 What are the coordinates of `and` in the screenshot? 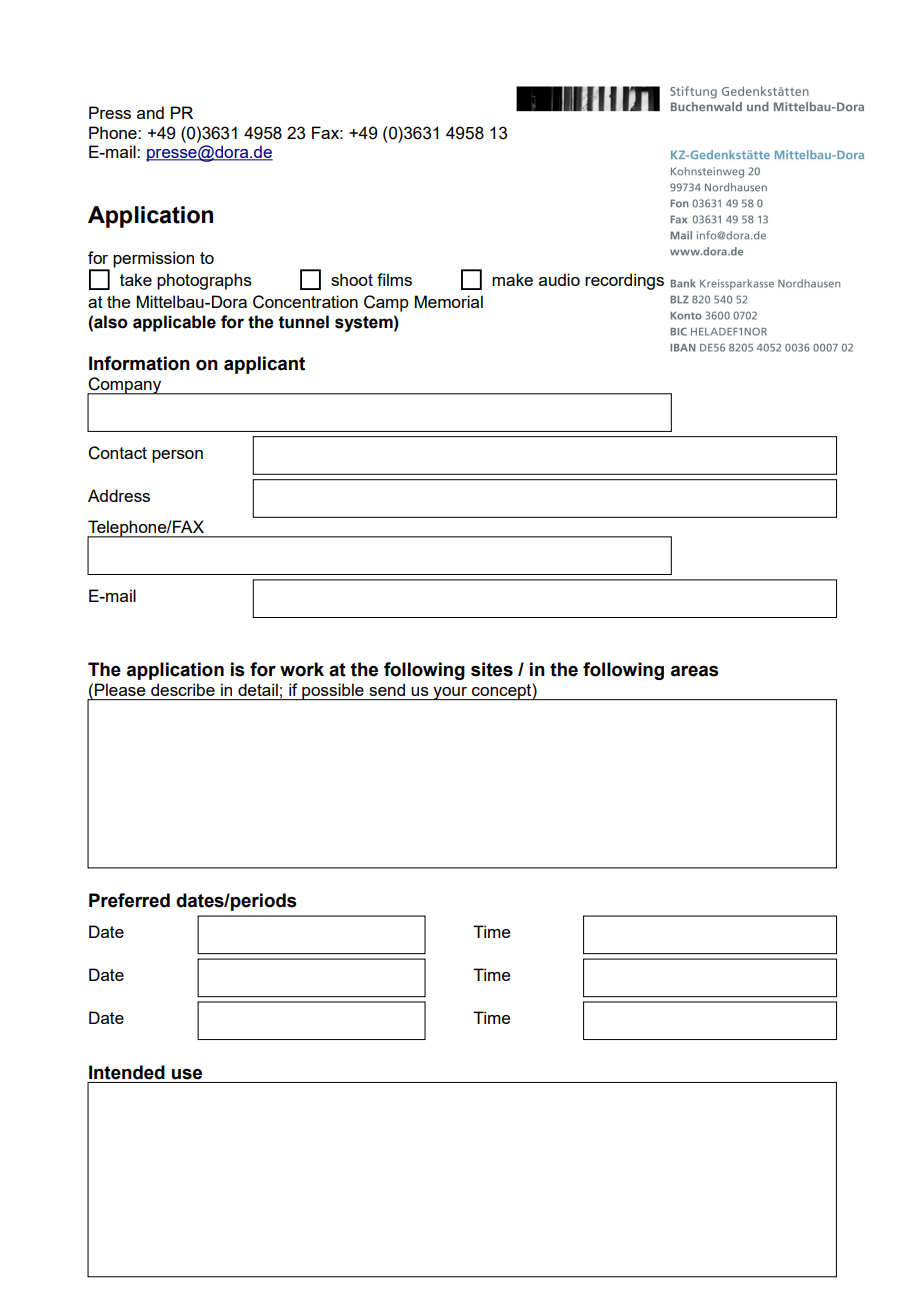 It's located at (150, 112).
